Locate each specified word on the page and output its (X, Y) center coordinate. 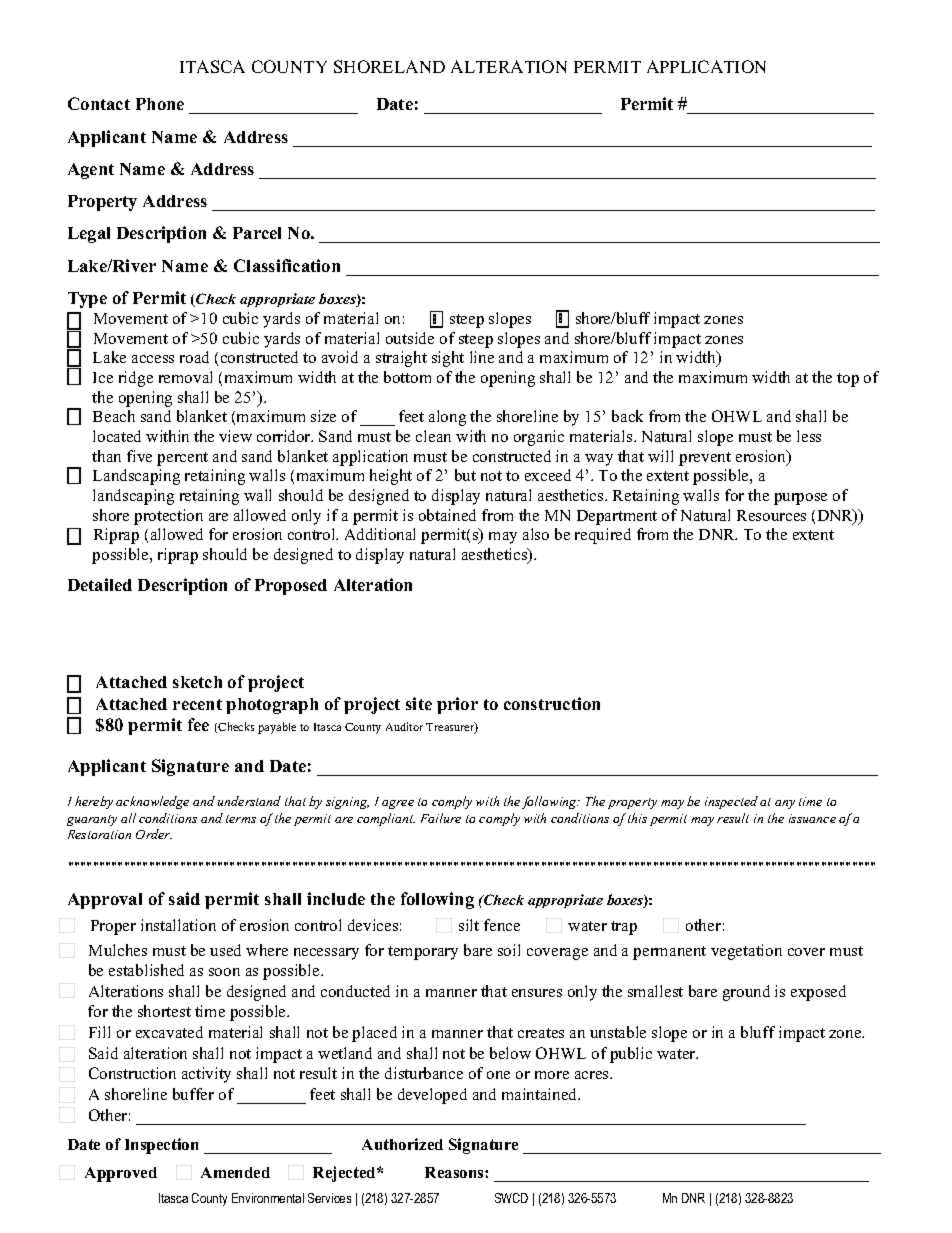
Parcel (257, 233)
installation (178, 925)
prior (457, 705)
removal (185, 377)
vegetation (746, 952)
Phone (160, 104)
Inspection (161, 1146)
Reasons (455, 1172)
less (809, 436)
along (447, 418)
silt (469, 925)
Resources (771, 515)
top (848, 380)
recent (197, 704)
